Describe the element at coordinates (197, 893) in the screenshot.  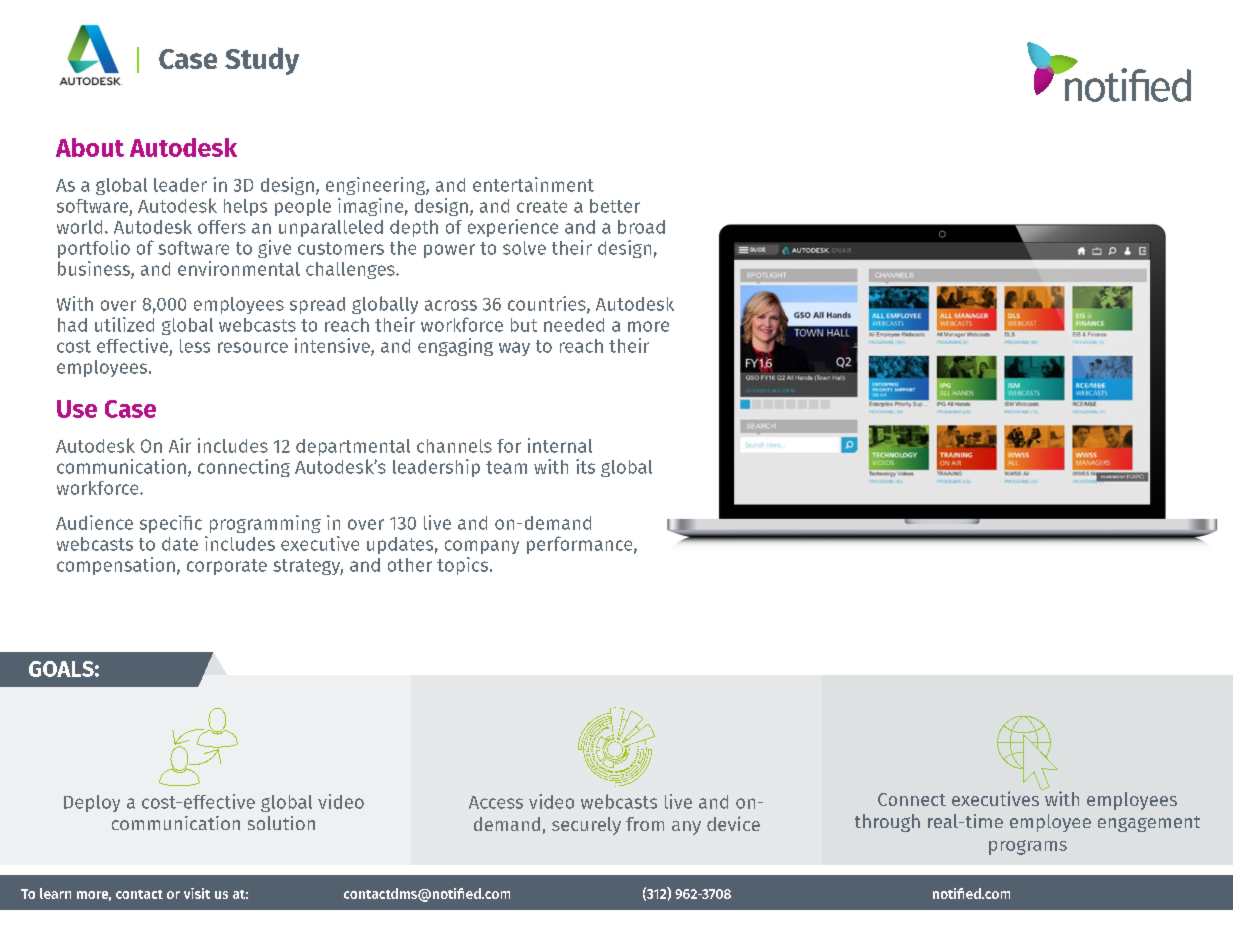
I see `visit` at that location.
